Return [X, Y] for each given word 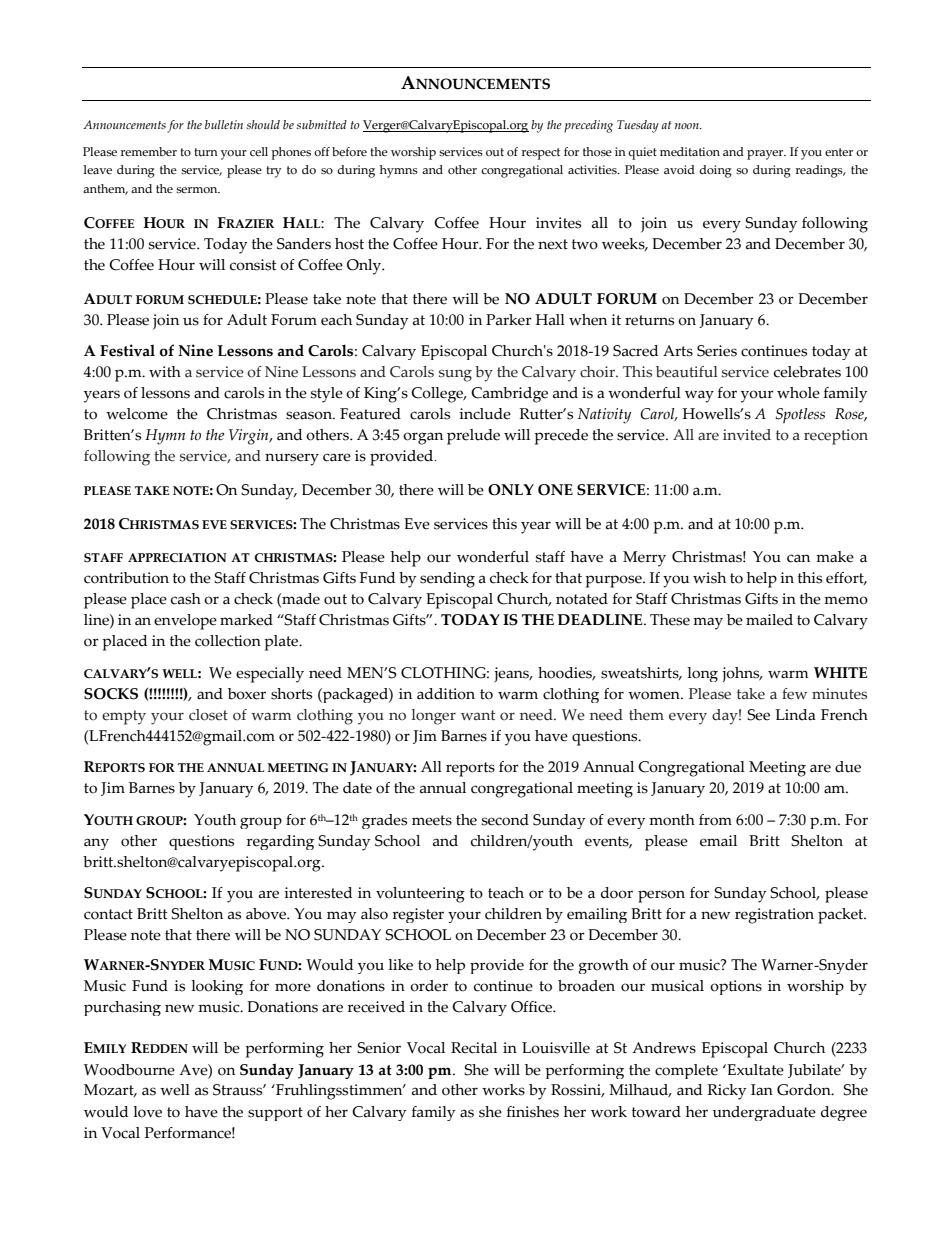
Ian [762, 1090]
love [147, 1112]
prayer [766, 155]
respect [541, 154]
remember [149, 152]
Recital [474, 1048]
